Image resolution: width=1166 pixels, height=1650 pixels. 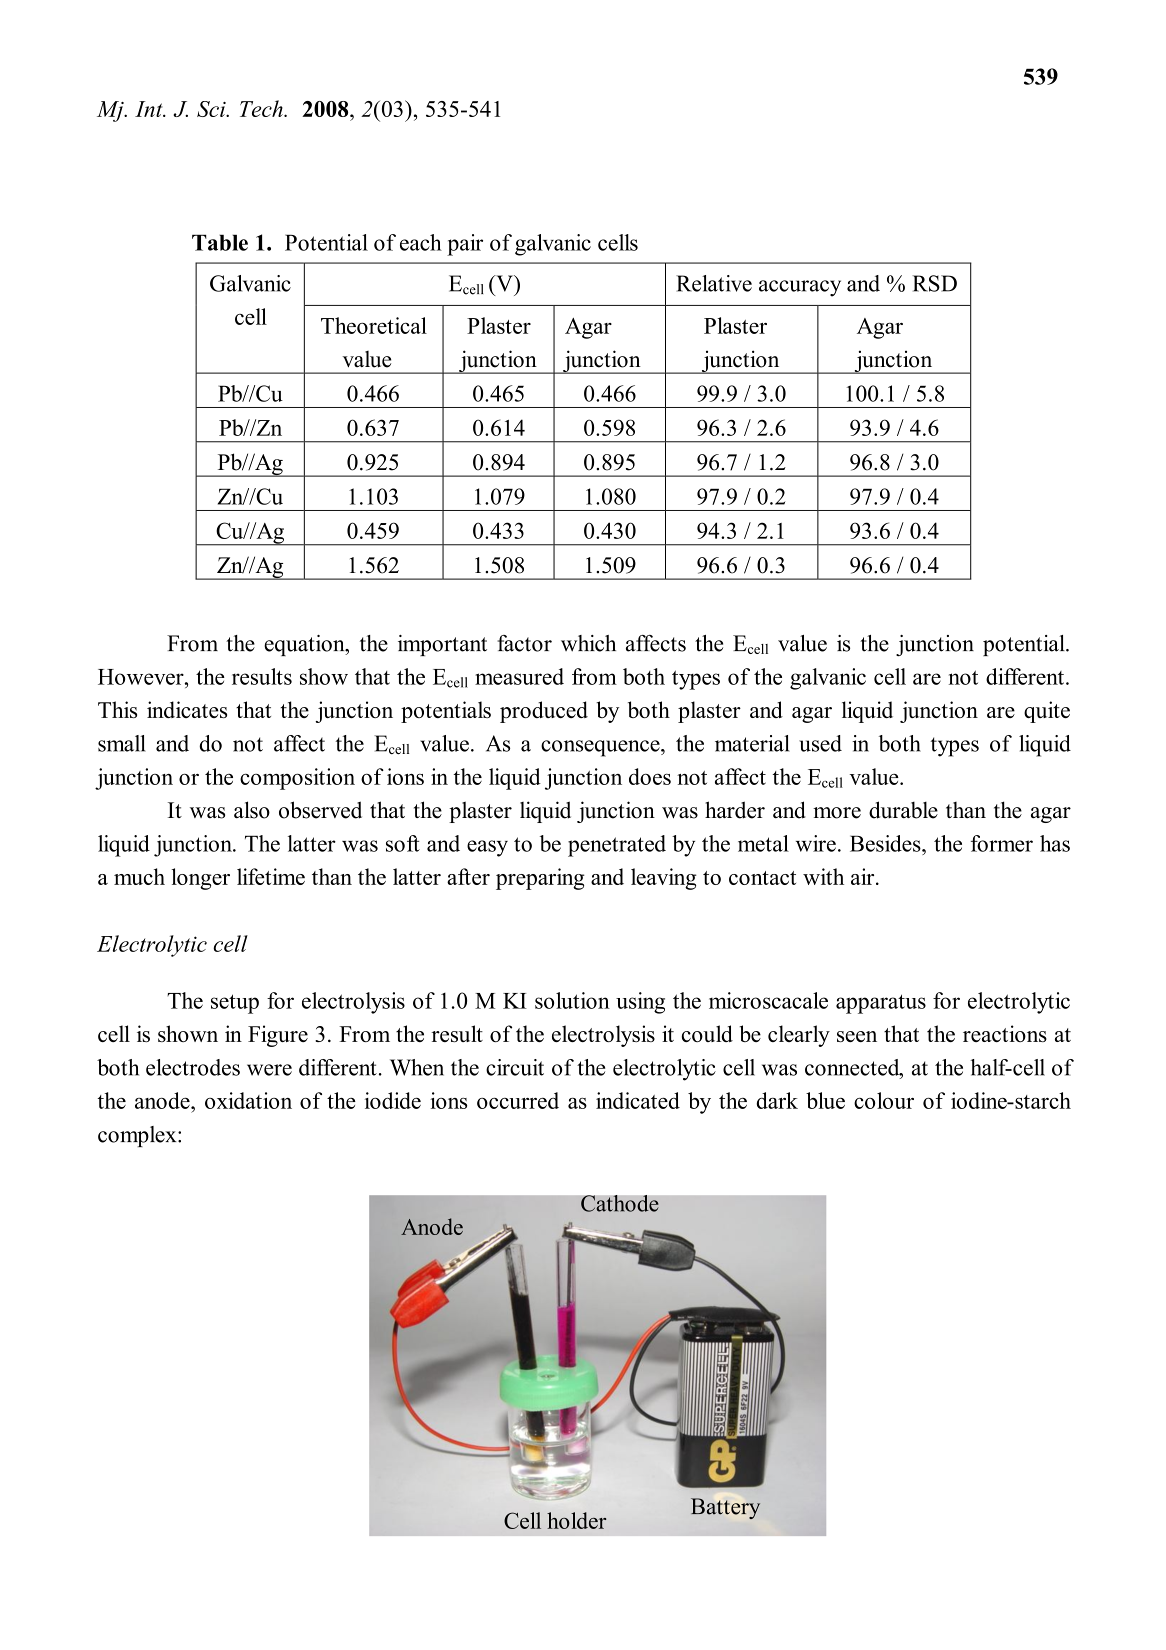 I want to click on durable, so click(x=903, y=810).
